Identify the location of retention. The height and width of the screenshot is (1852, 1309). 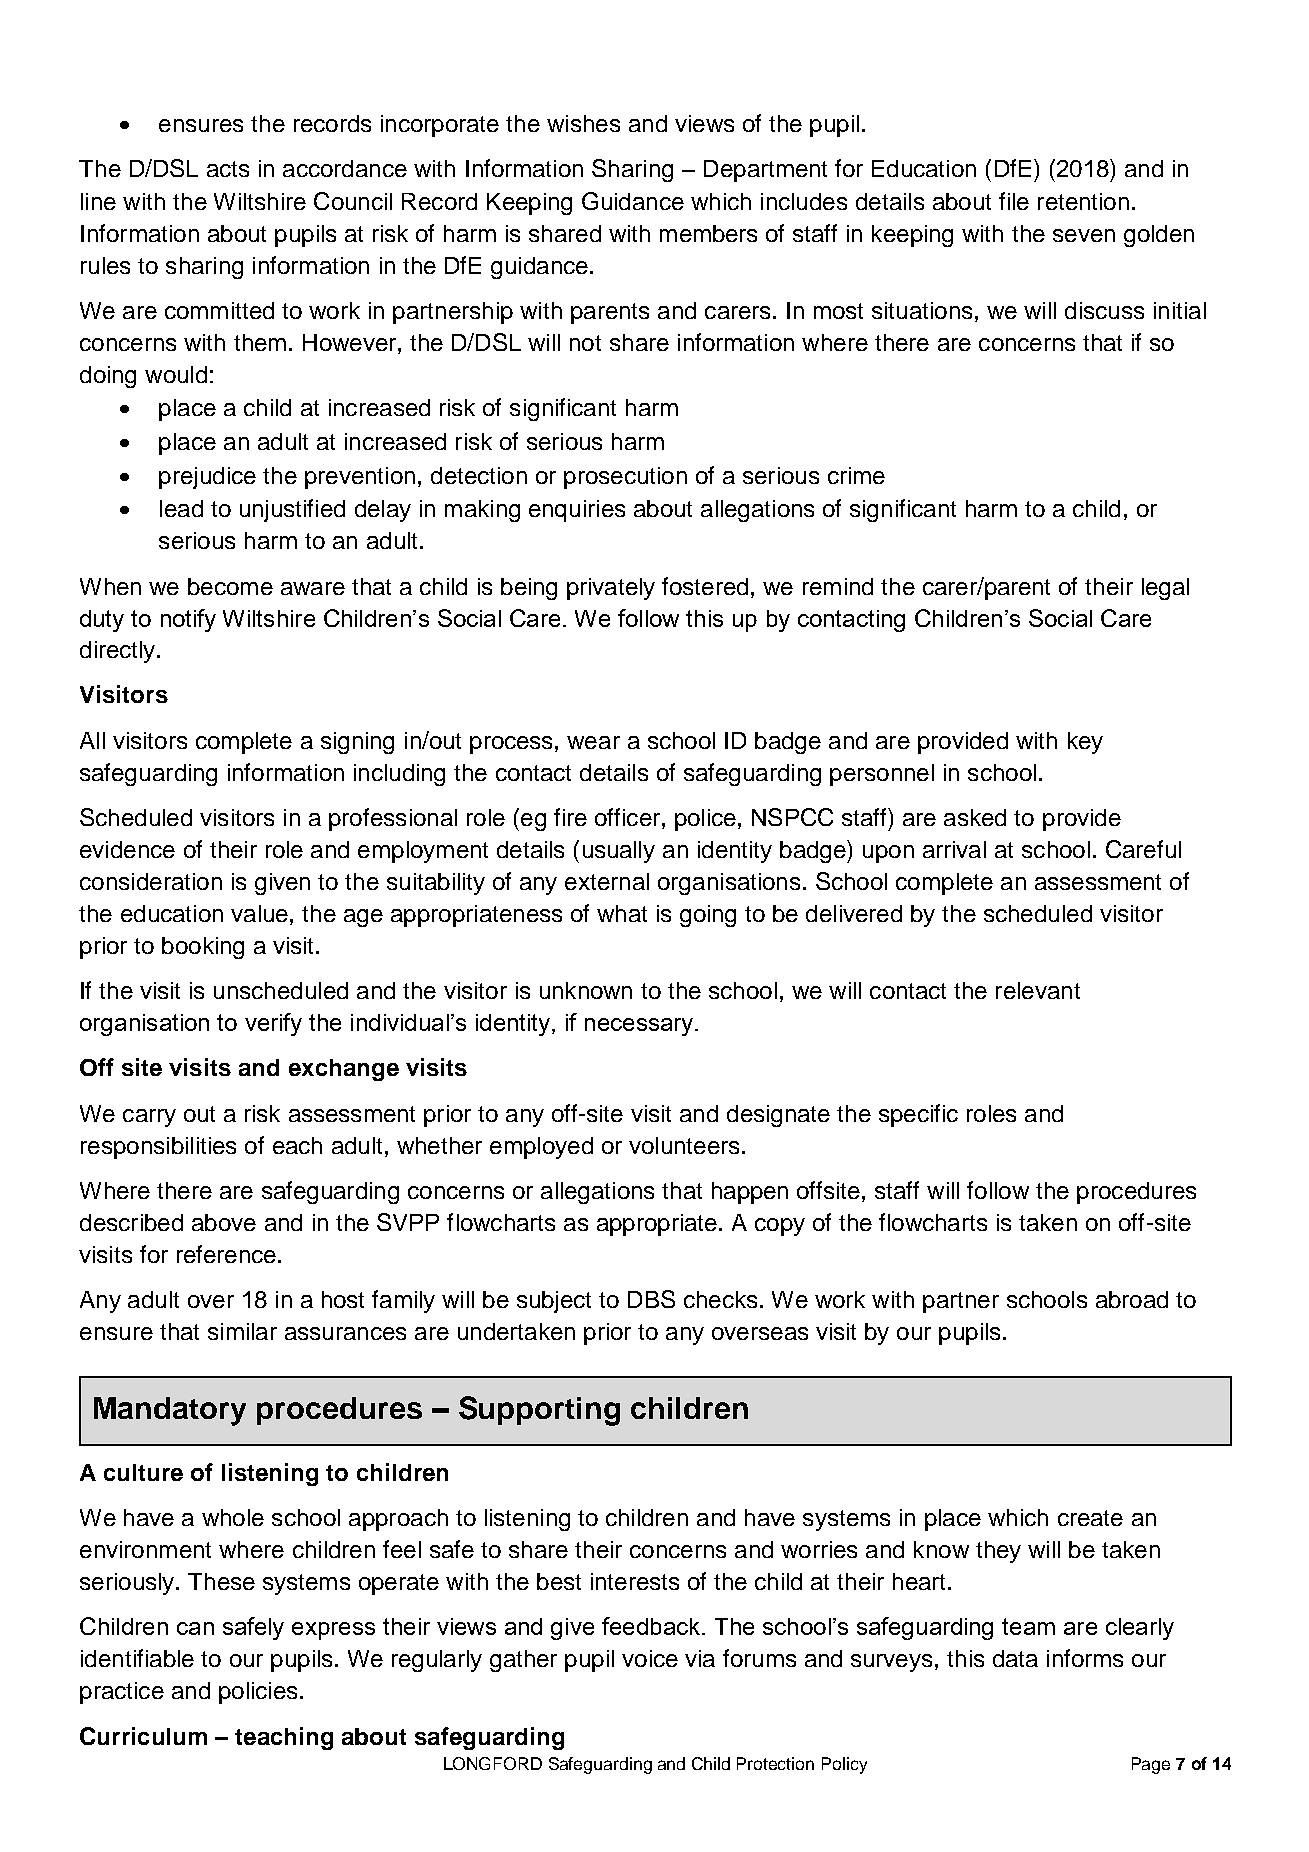
(1083, 201).
